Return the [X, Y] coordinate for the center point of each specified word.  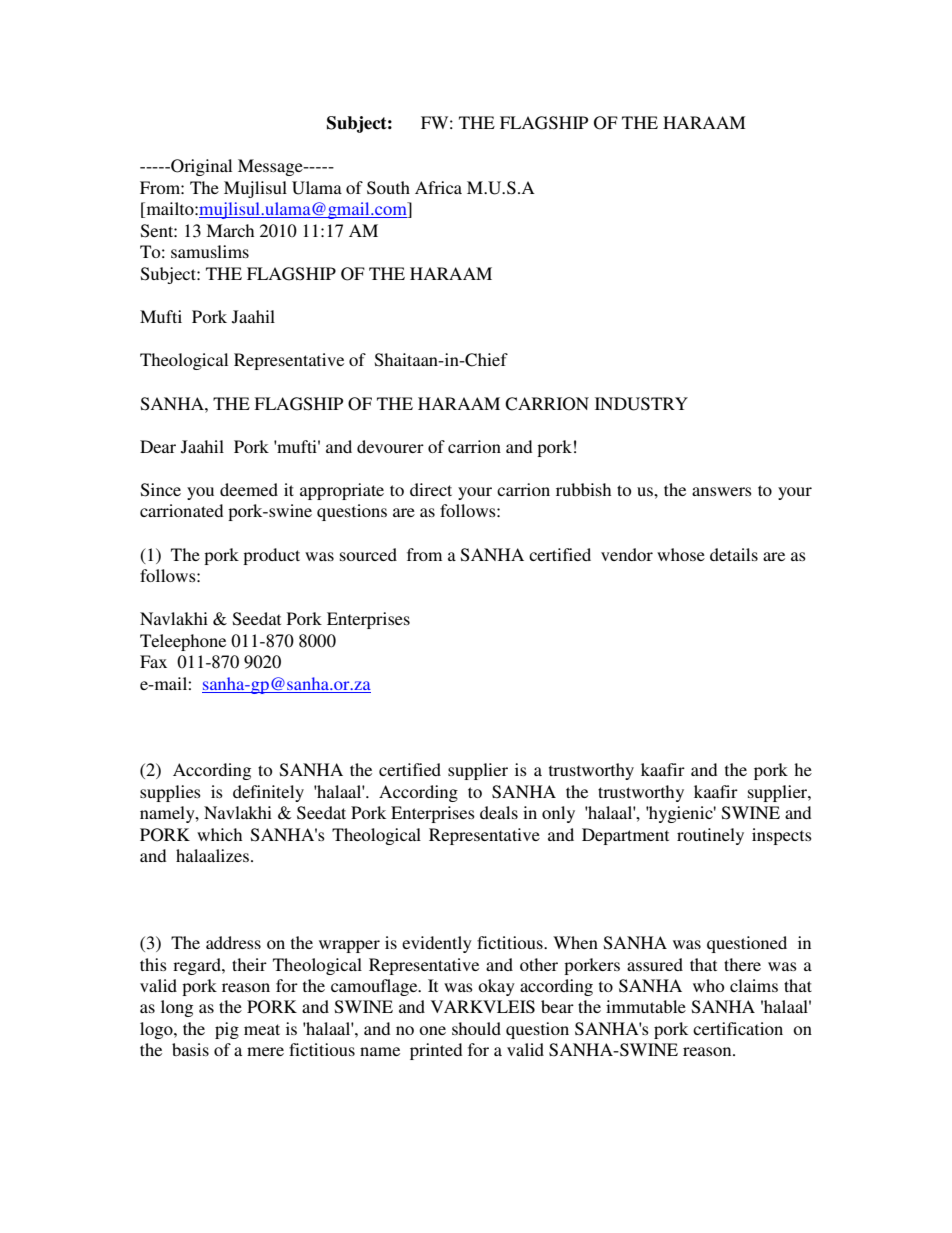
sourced [368, 554]
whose [681, 554]
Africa [438, 187]
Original [200, 167]
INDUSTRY [641, 404]
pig [227, 1030]
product [271, 556]
